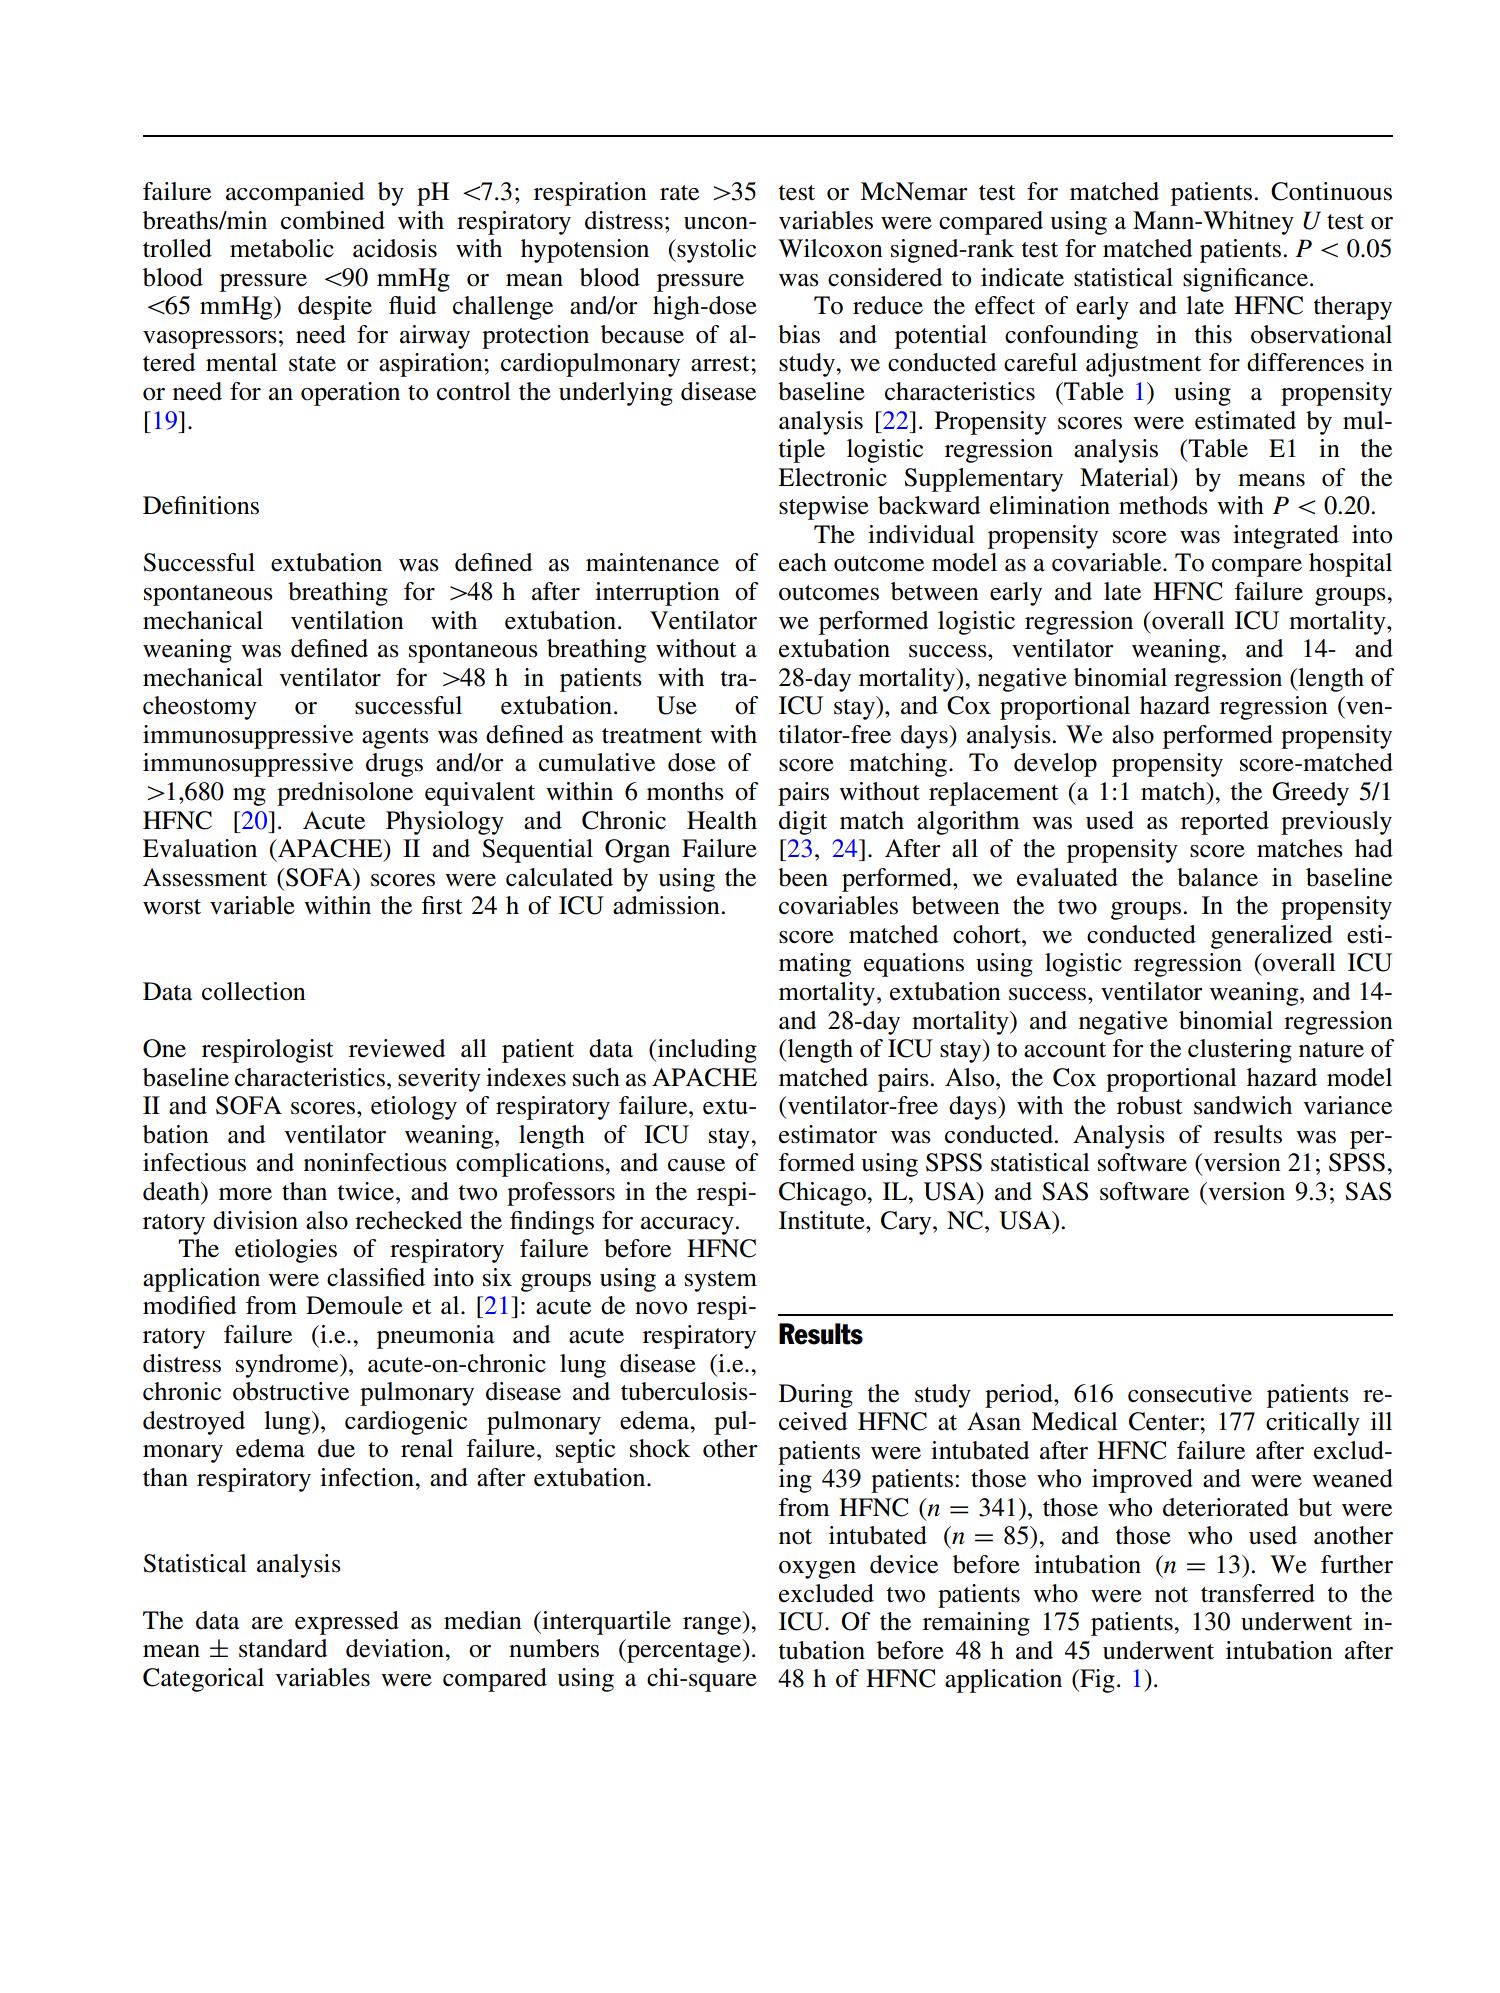 The image size is (1500, 1993). Describe the element at coordinates (1243, 1105) in the document. I see `sandwich` at that location.
